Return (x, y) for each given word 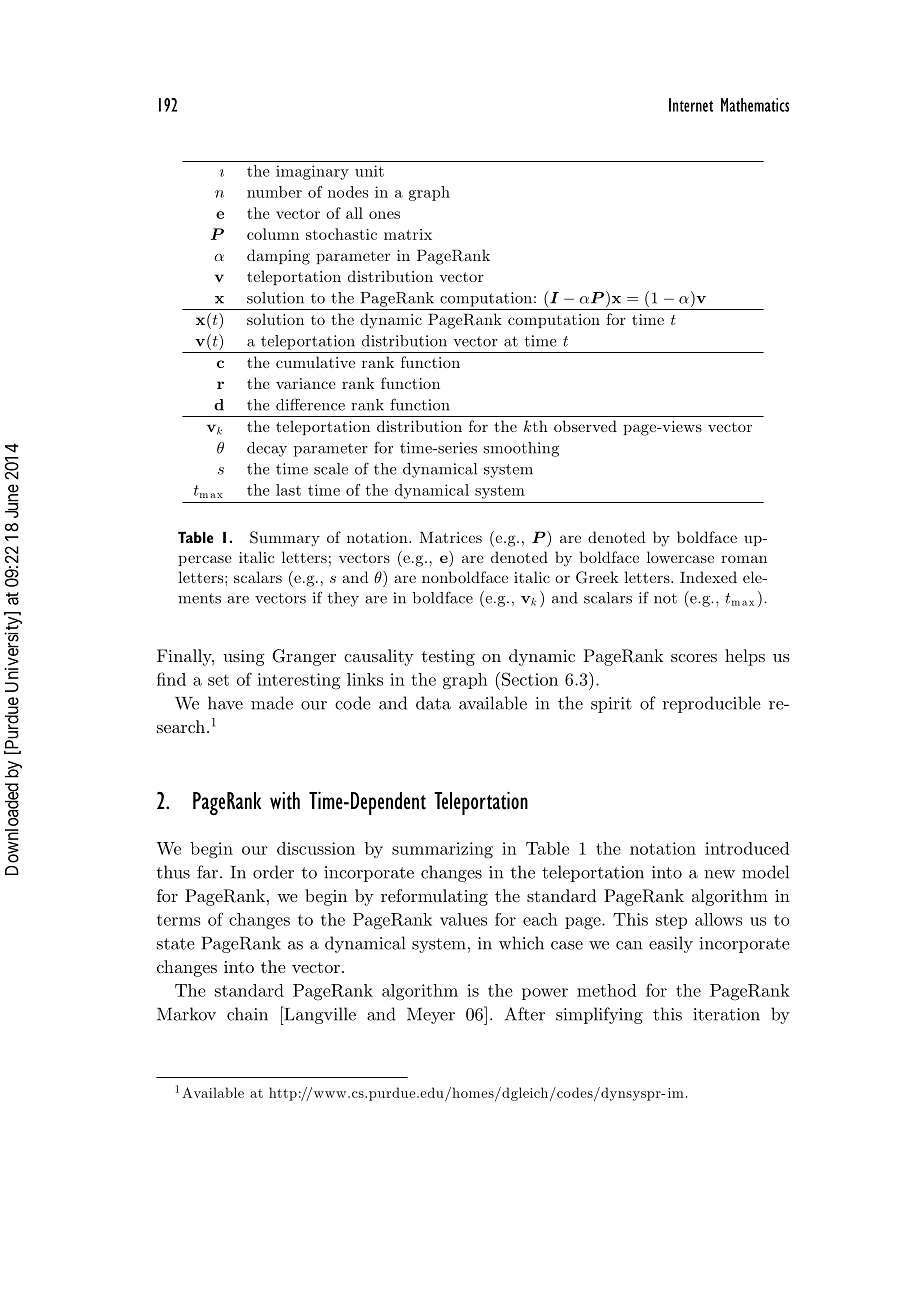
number (274, 192)
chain (247, 1014)
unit (369, 171)
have (225, 703)
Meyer (431, 1016)
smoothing (521, 449)
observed (585, 426)
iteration (726, 1014)
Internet (691, 105)
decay (267, 449)
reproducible (712, 704)
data (433, 703)
